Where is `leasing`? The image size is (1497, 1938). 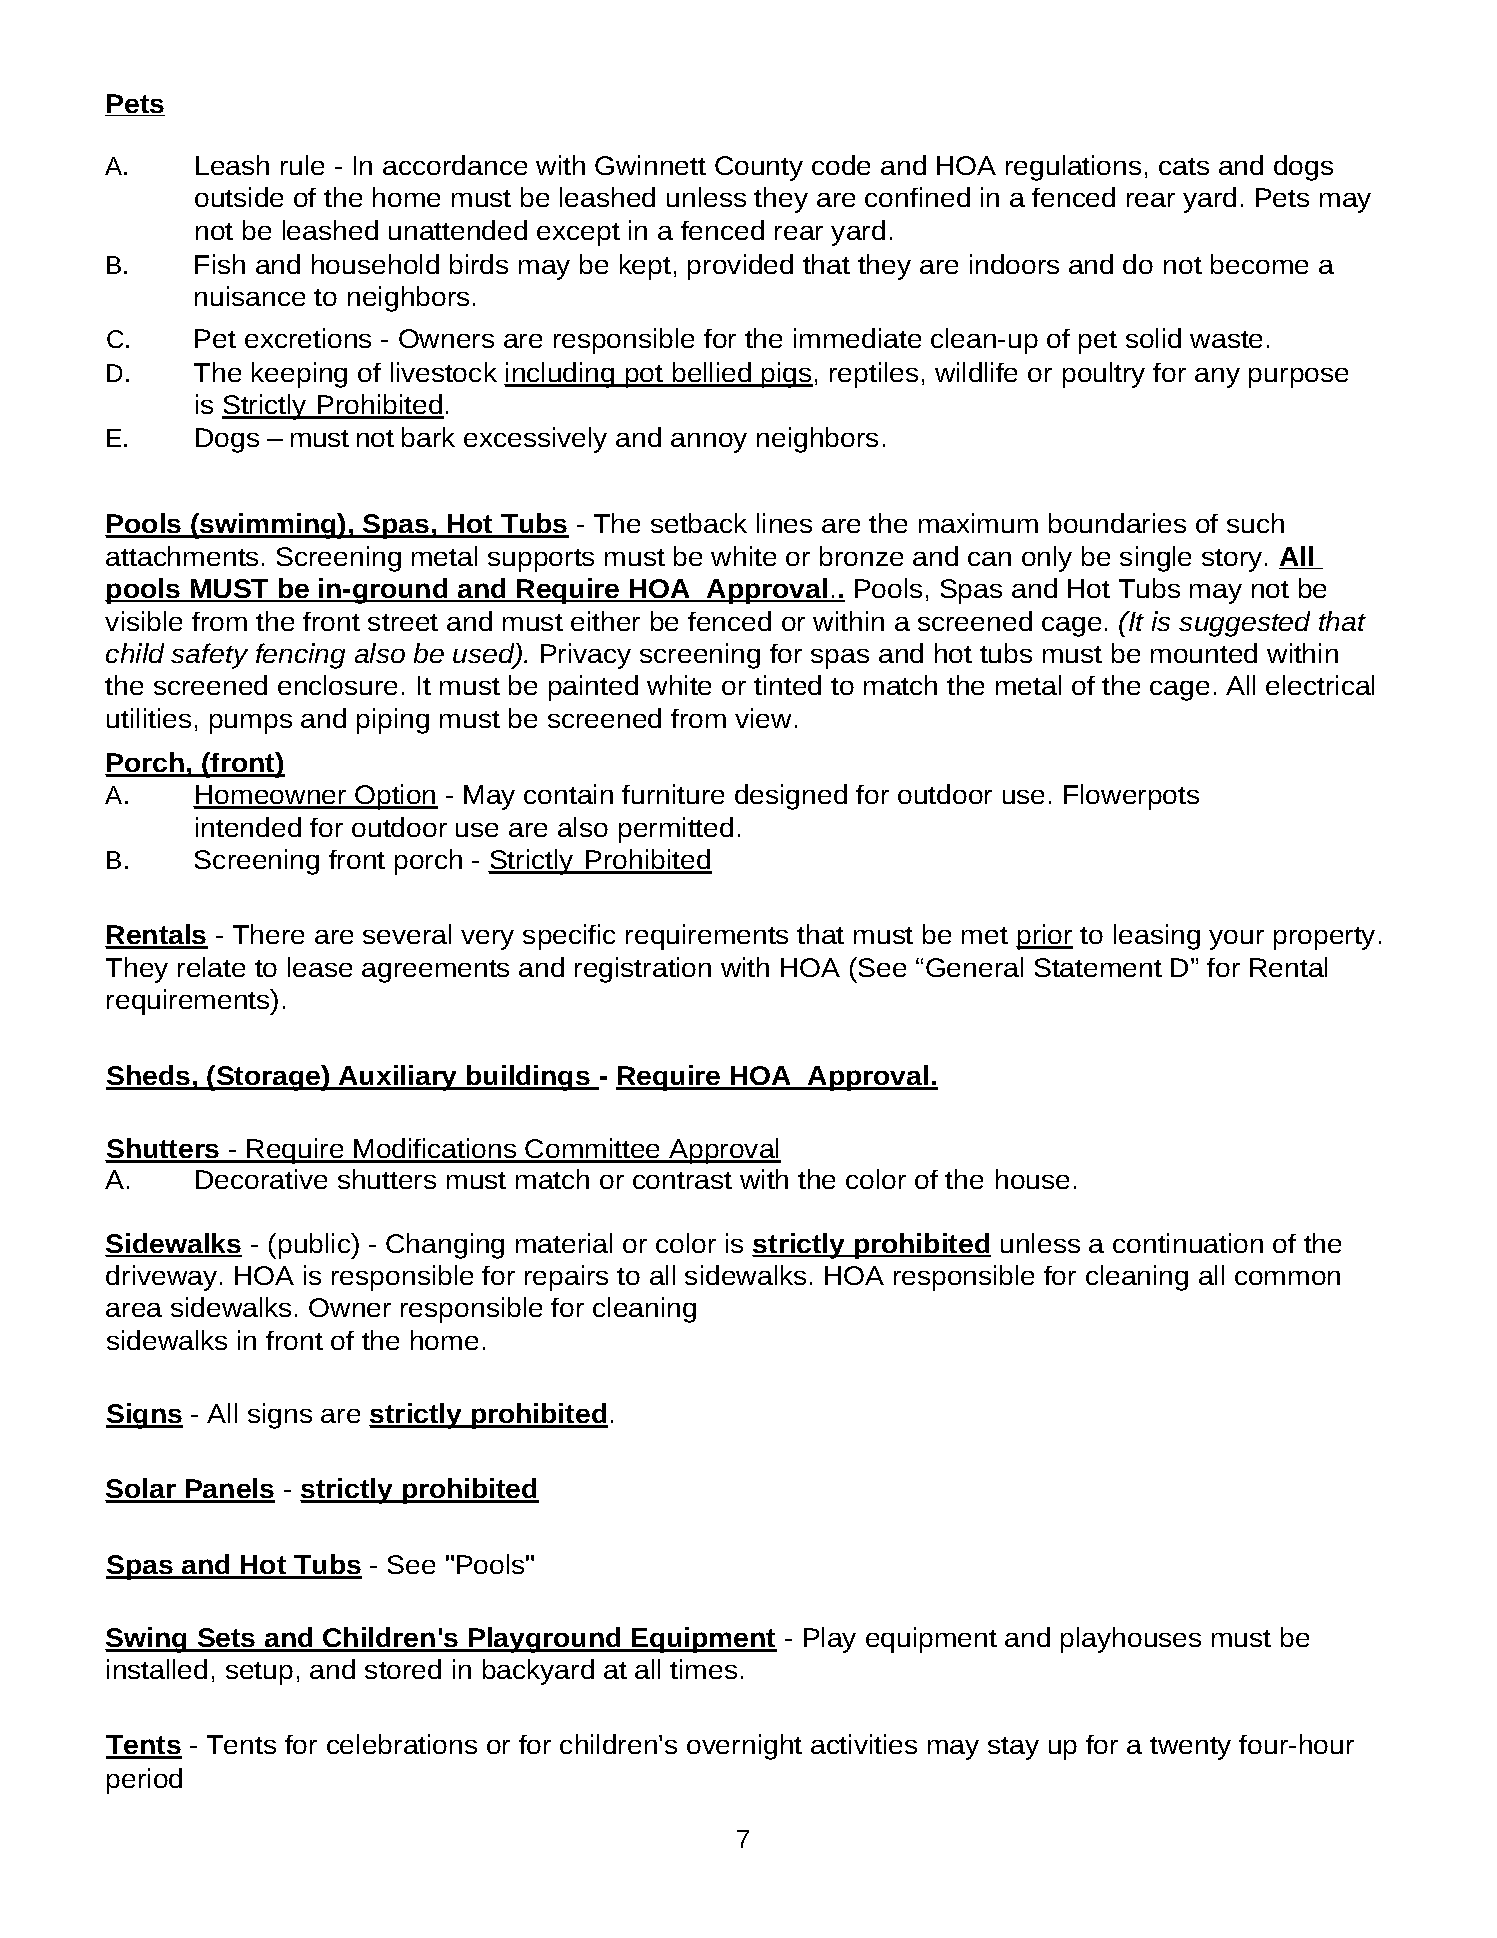 leasing is located at coordinates (1157, 937).
